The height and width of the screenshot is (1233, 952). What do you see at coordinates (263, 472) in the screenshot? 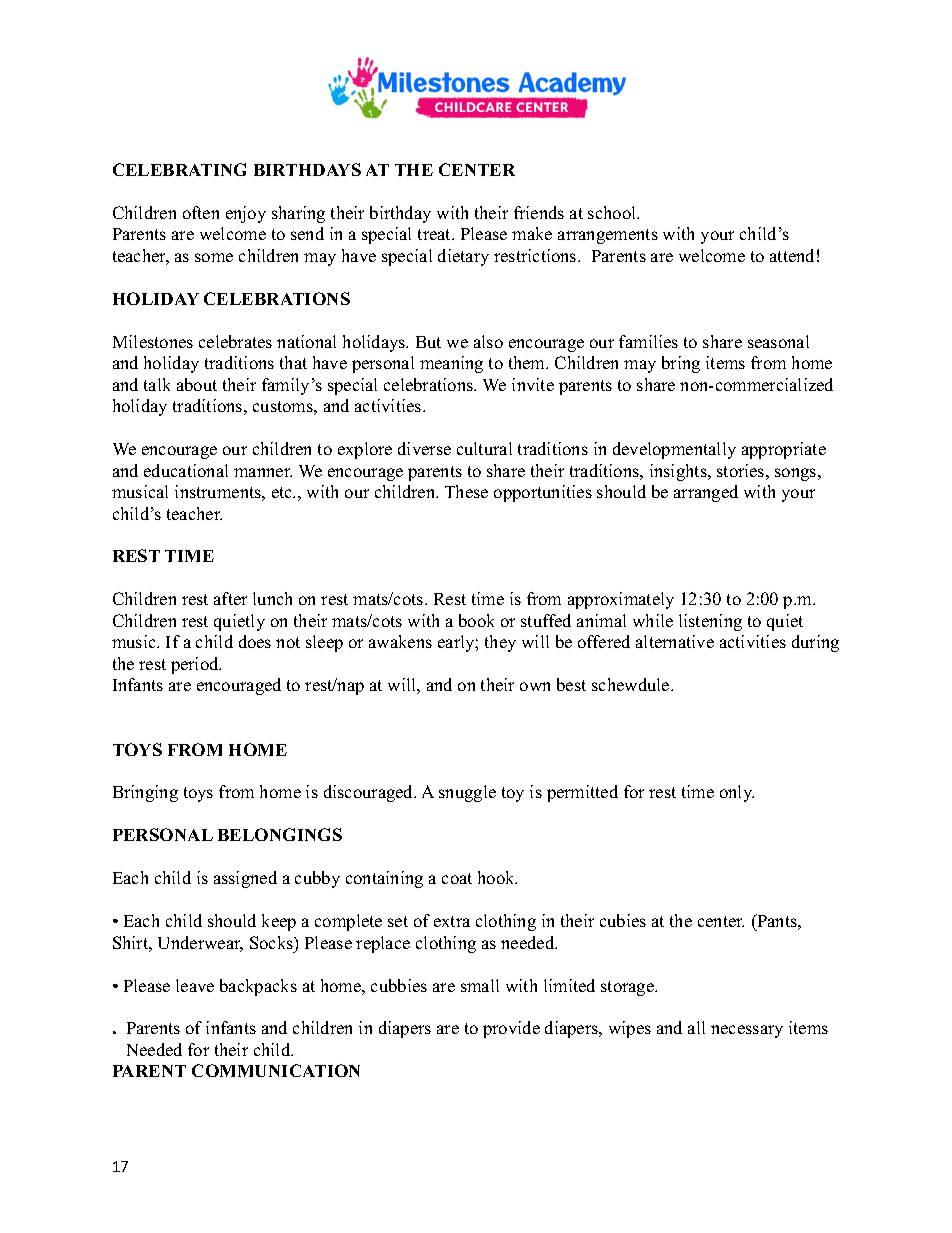
I see `manner` at bounding box center [263, 472].
